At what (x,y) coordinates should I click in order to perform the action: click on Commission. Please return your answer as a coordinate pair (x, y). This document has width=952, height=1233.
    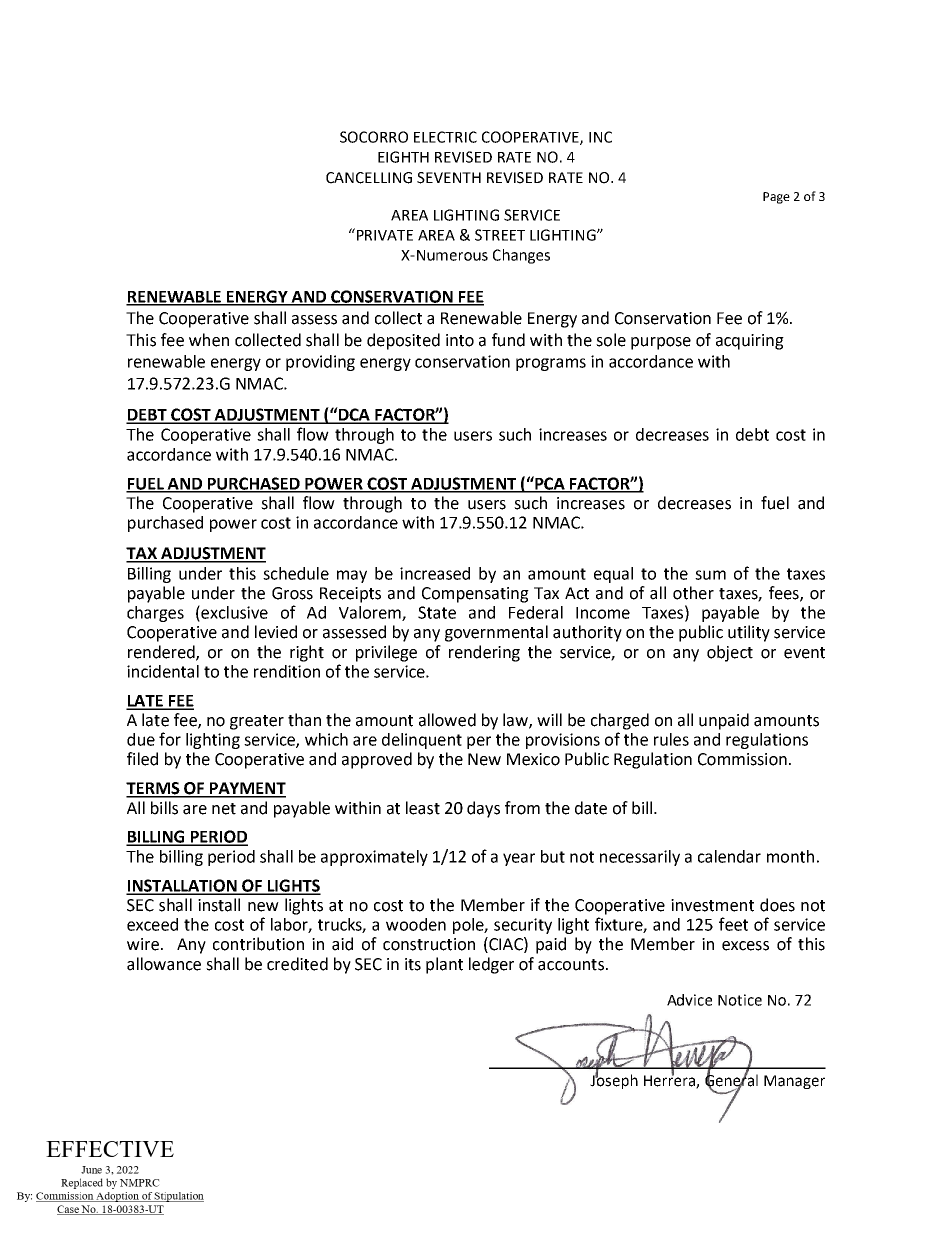
    Looking at the image, I should click on (742, 759).
